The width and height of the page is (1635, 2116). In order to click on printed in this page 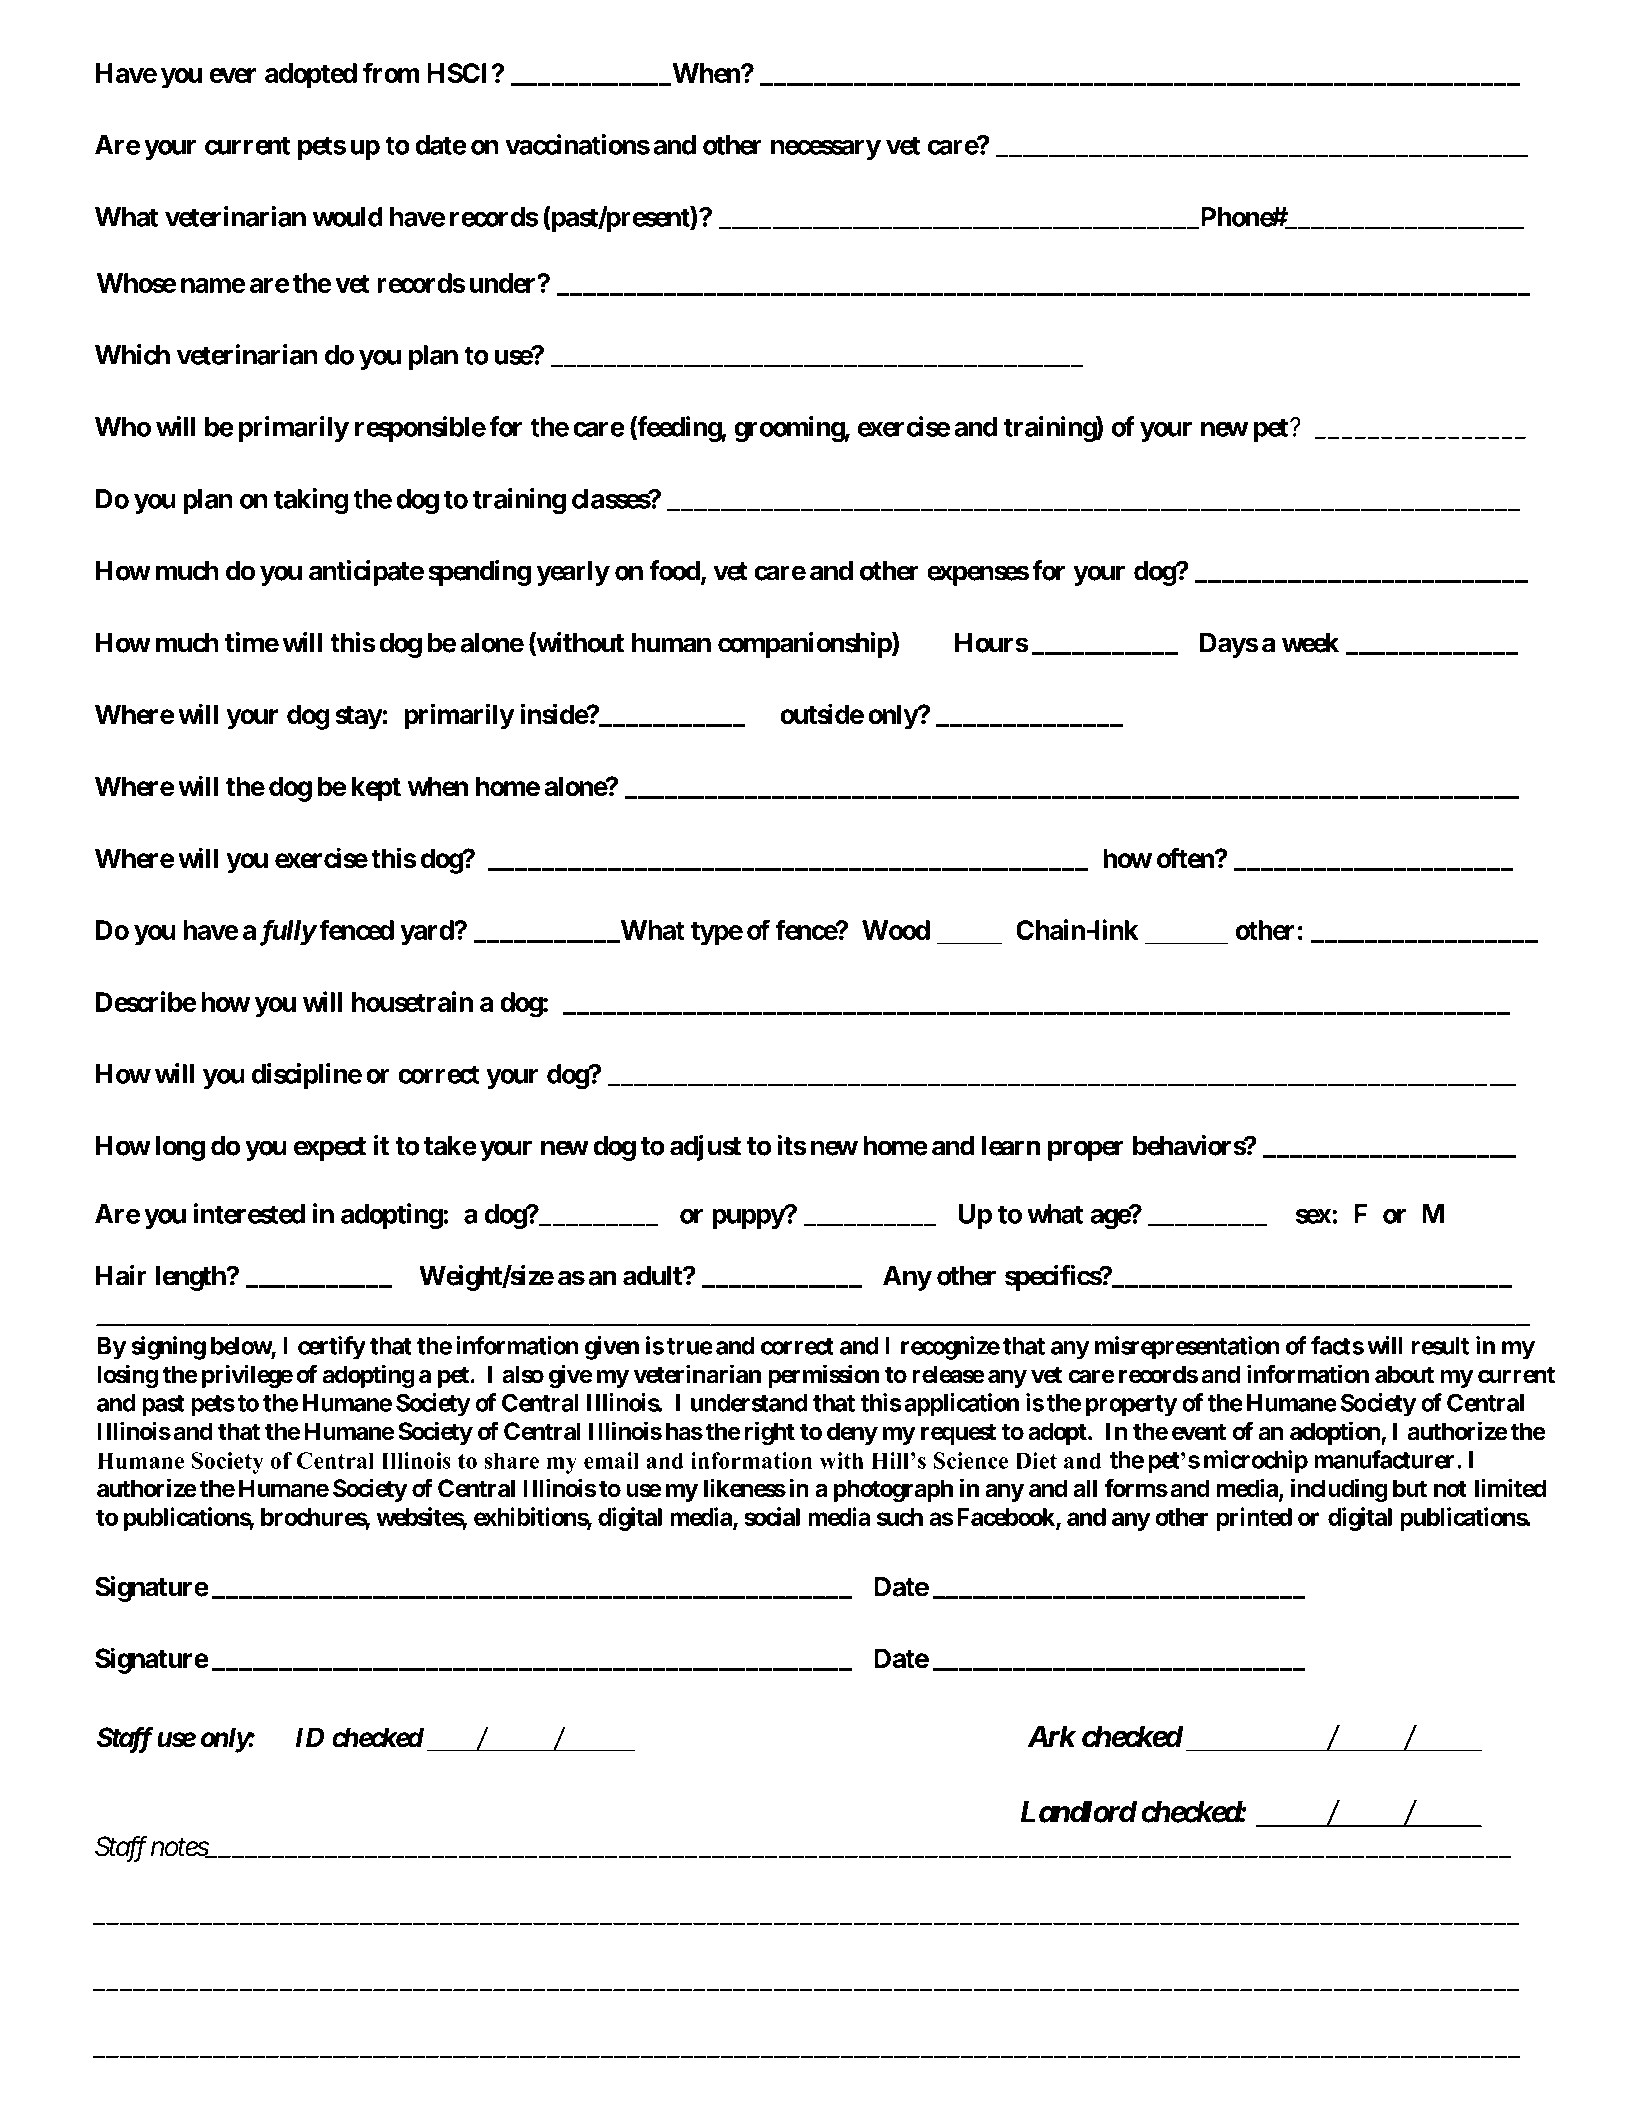, I will do `click(1254, 1519)`.
